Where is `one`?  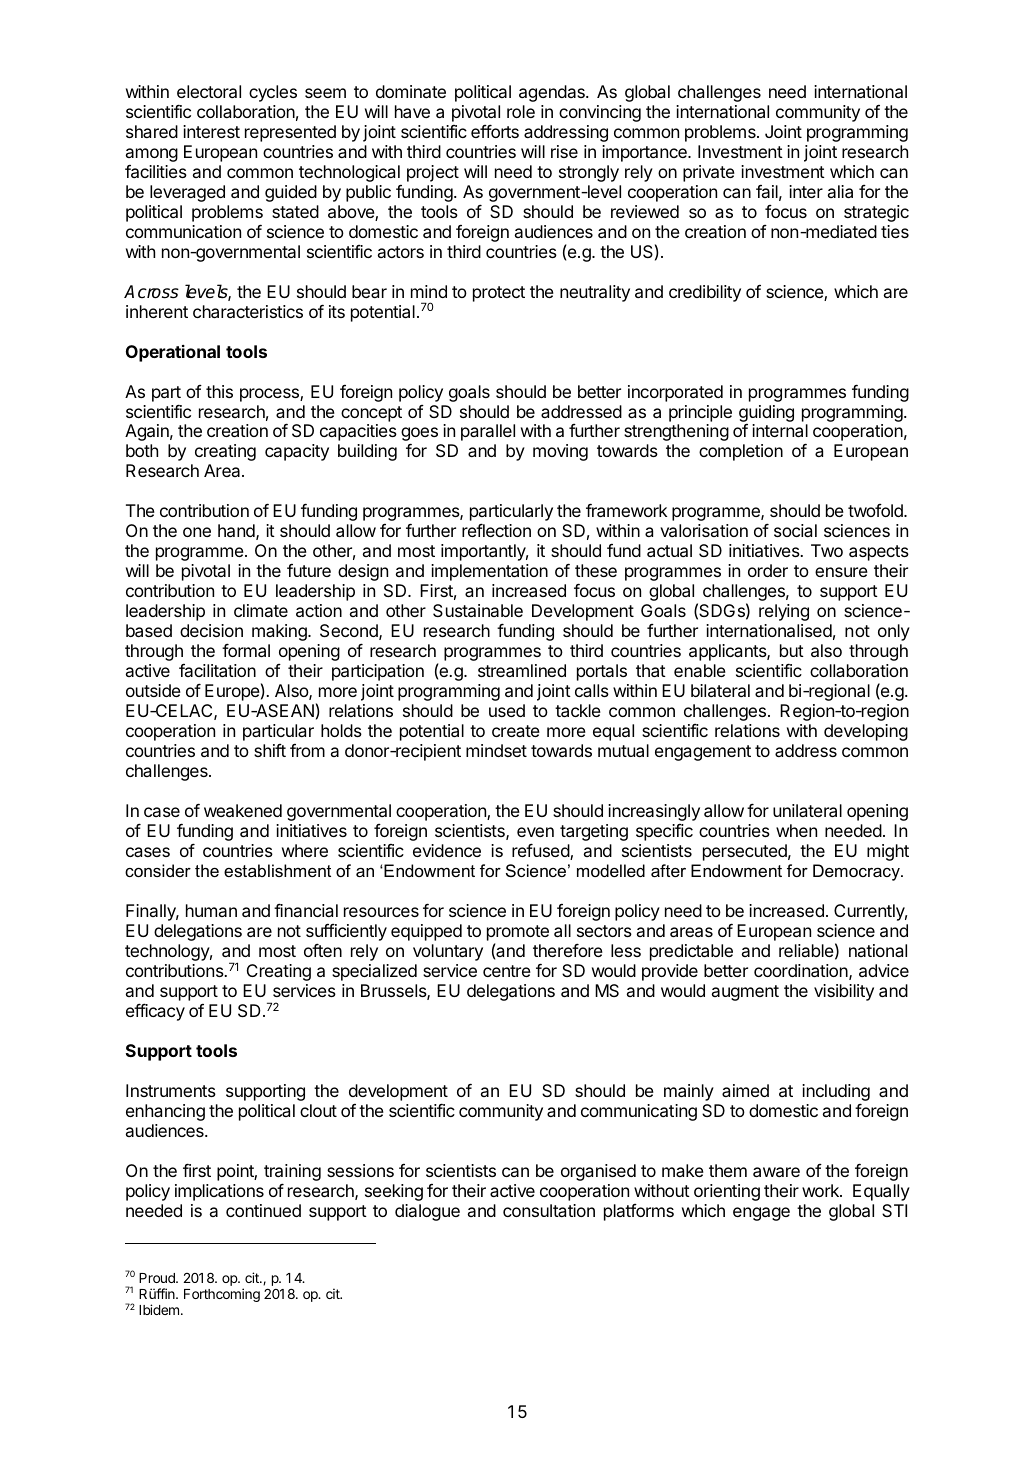 one is located at coordinates (197, 532).
